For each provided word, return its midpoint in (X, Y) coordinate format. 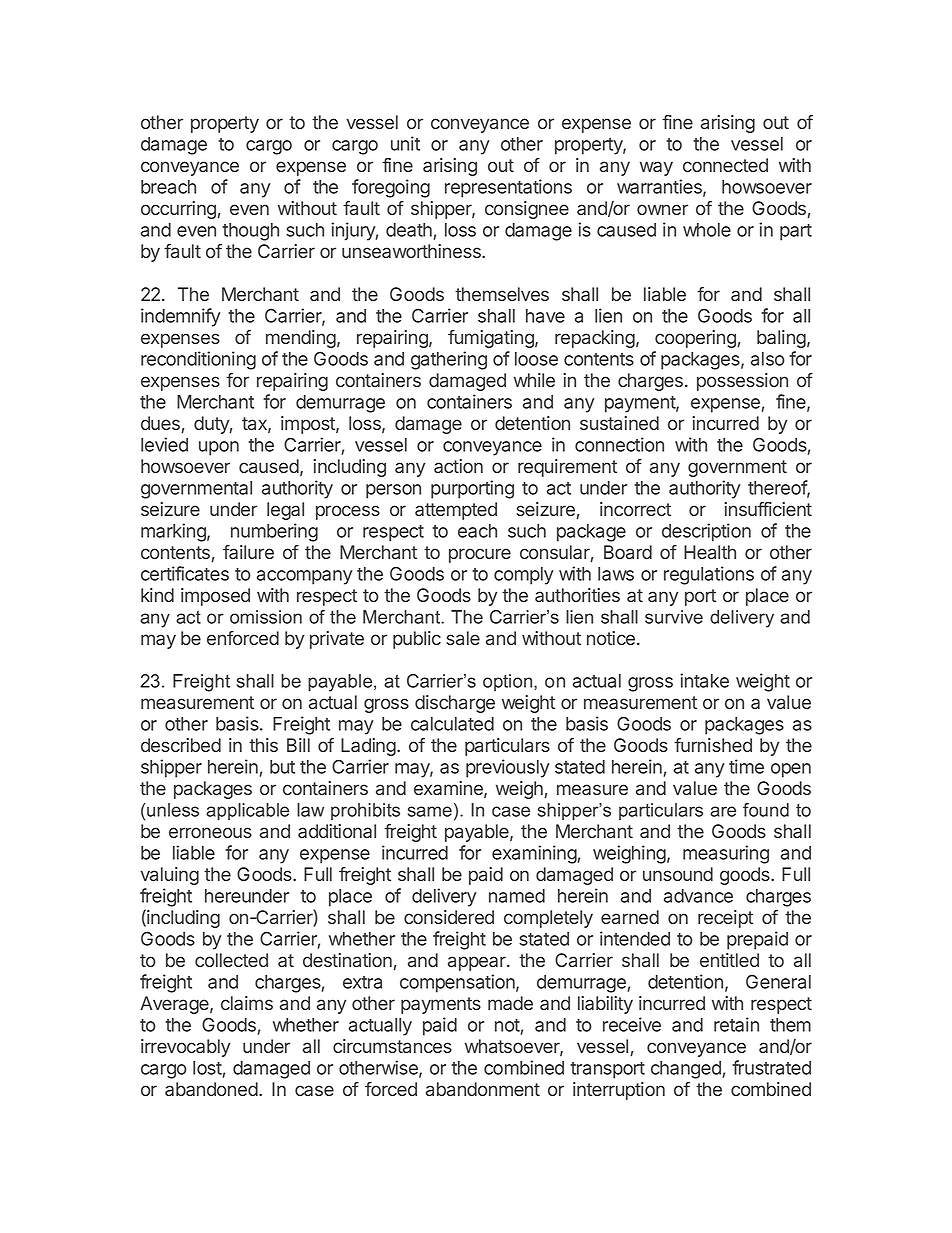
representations (508, 188)
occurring (179, 210)
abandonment (483, 1089)
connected (725, 165)
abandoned (211, 1089)
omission (266, 617)
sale (463, 638)
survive (674, 617)
